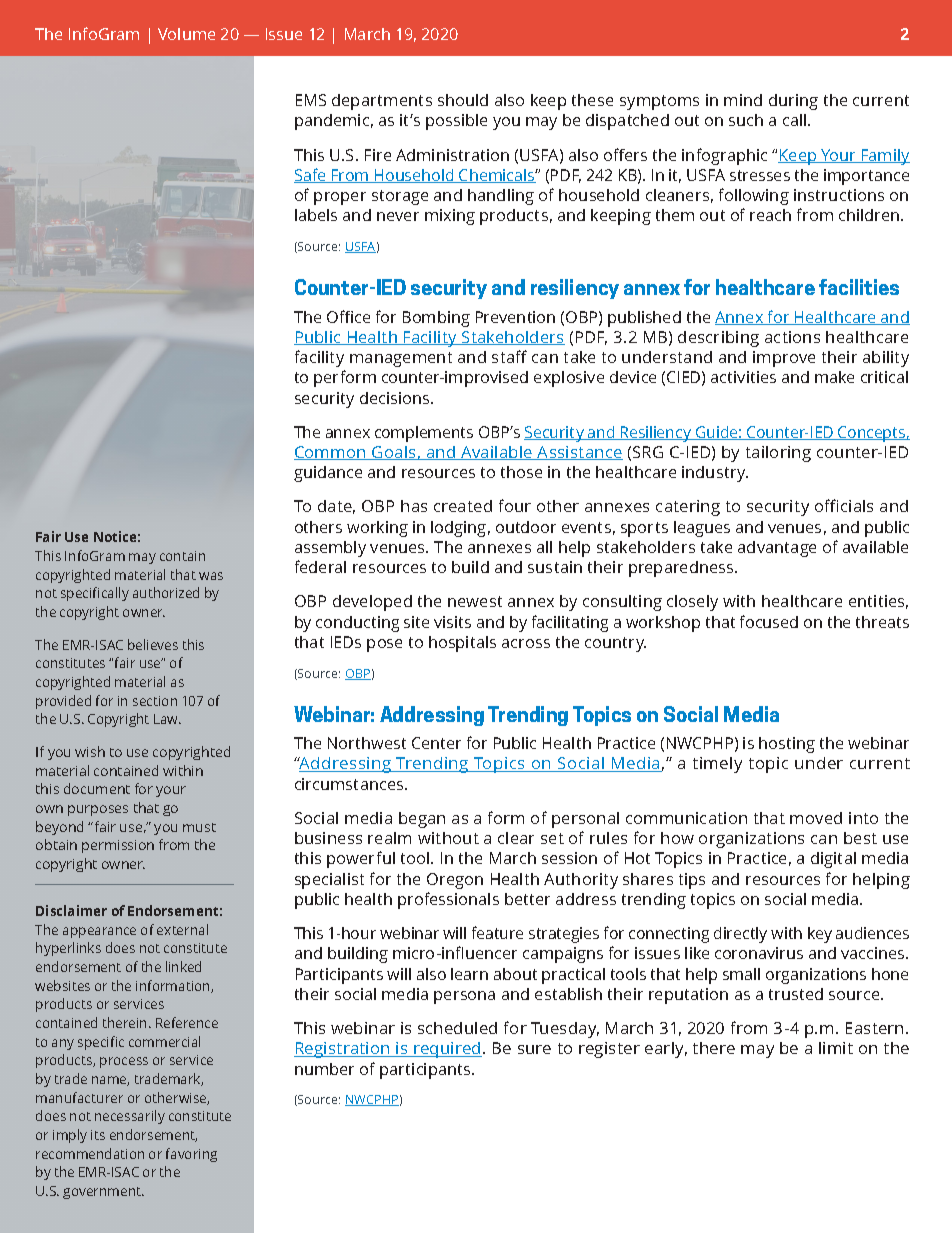 Image resolution: width=952 pixels, height=1233 pixels. I want to click on focused, so click(769, 621).
